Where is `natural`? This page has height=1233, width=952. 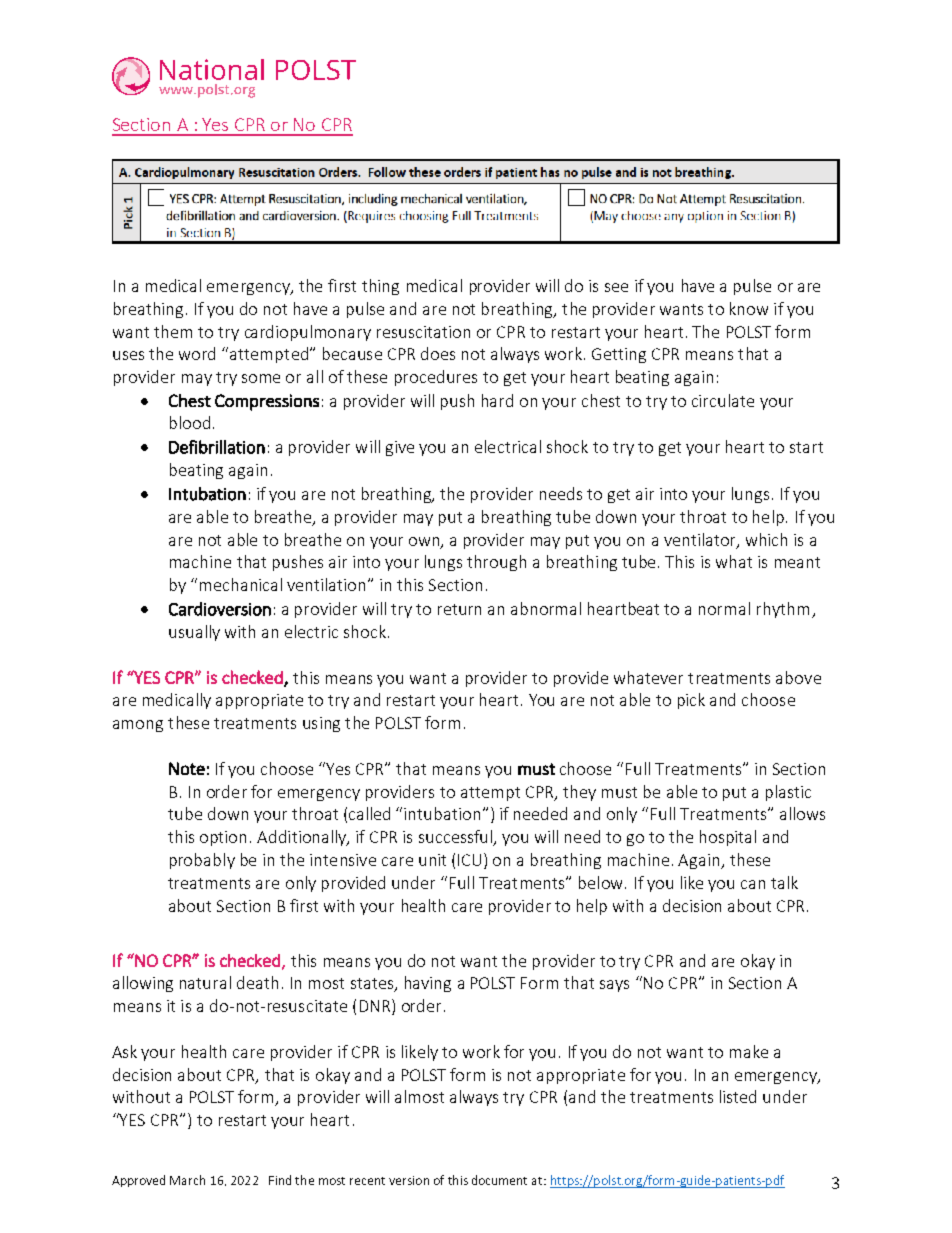 natural is located at coordinates (205, 982).
